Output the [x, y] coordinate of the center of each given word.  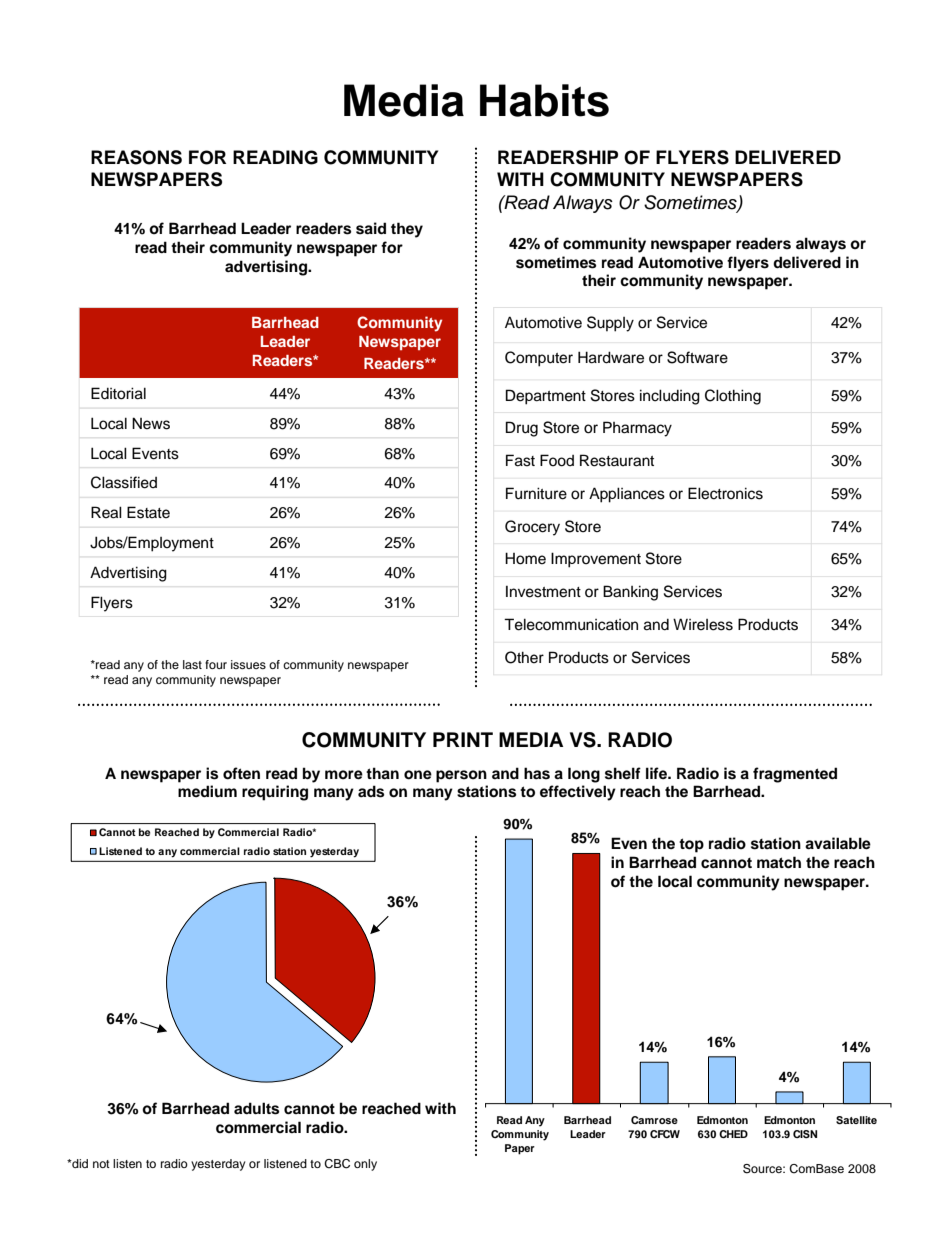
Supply [610, 324]
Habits [544, 100]
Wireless [703, 624]
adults [256, 1108]
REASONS [136, 157]
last [192, 664]
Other [524, 657]
